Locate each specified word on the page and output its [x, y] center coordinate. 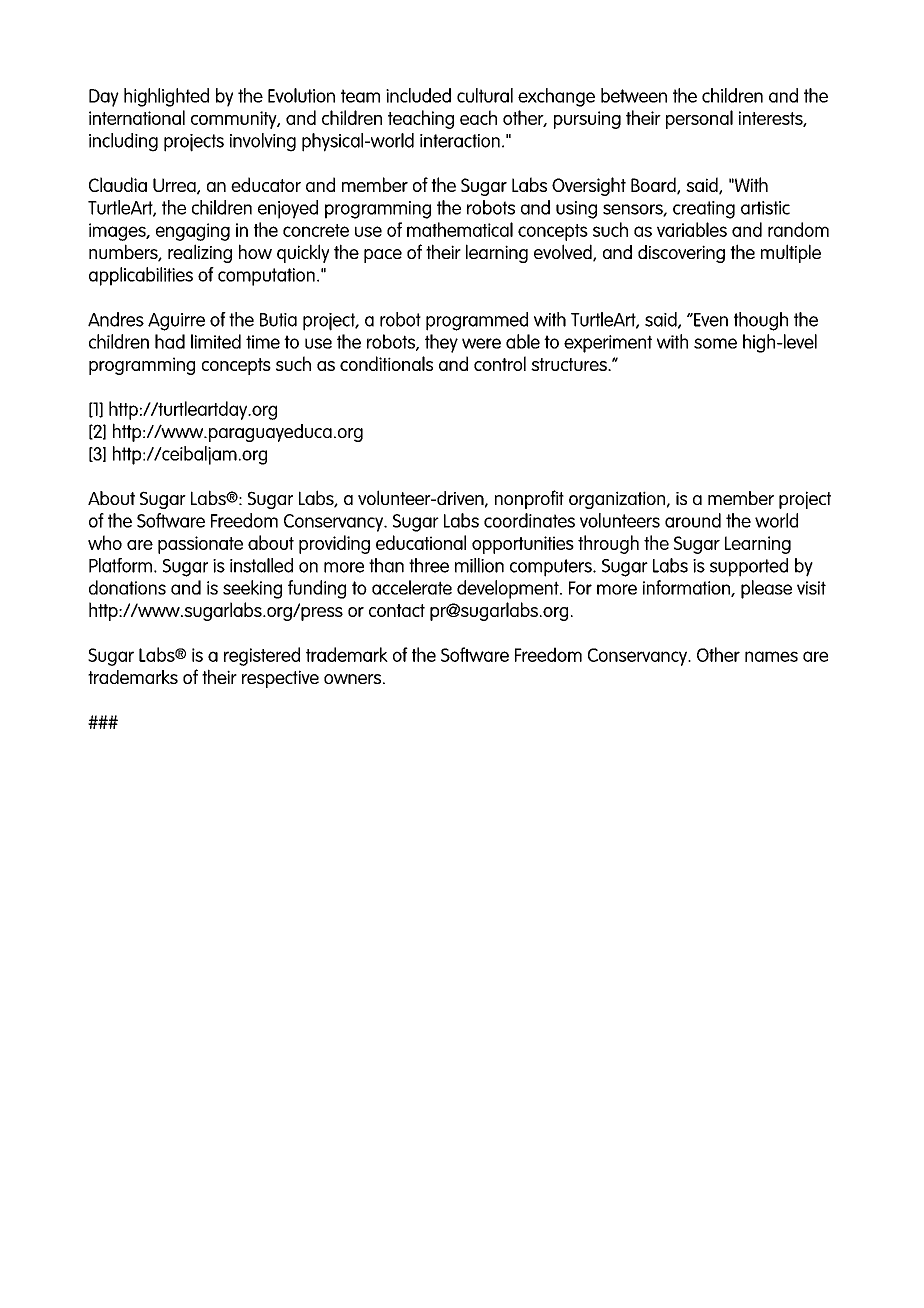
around [693, 520]
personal [699, 119]
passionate [200, 545]
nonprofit [529, 499]
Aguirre [176, 322]
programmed [477, 321]
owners [354, 679]
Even [710, 320]
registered [262, 656]
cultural [485, 95]
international [137, 117]
